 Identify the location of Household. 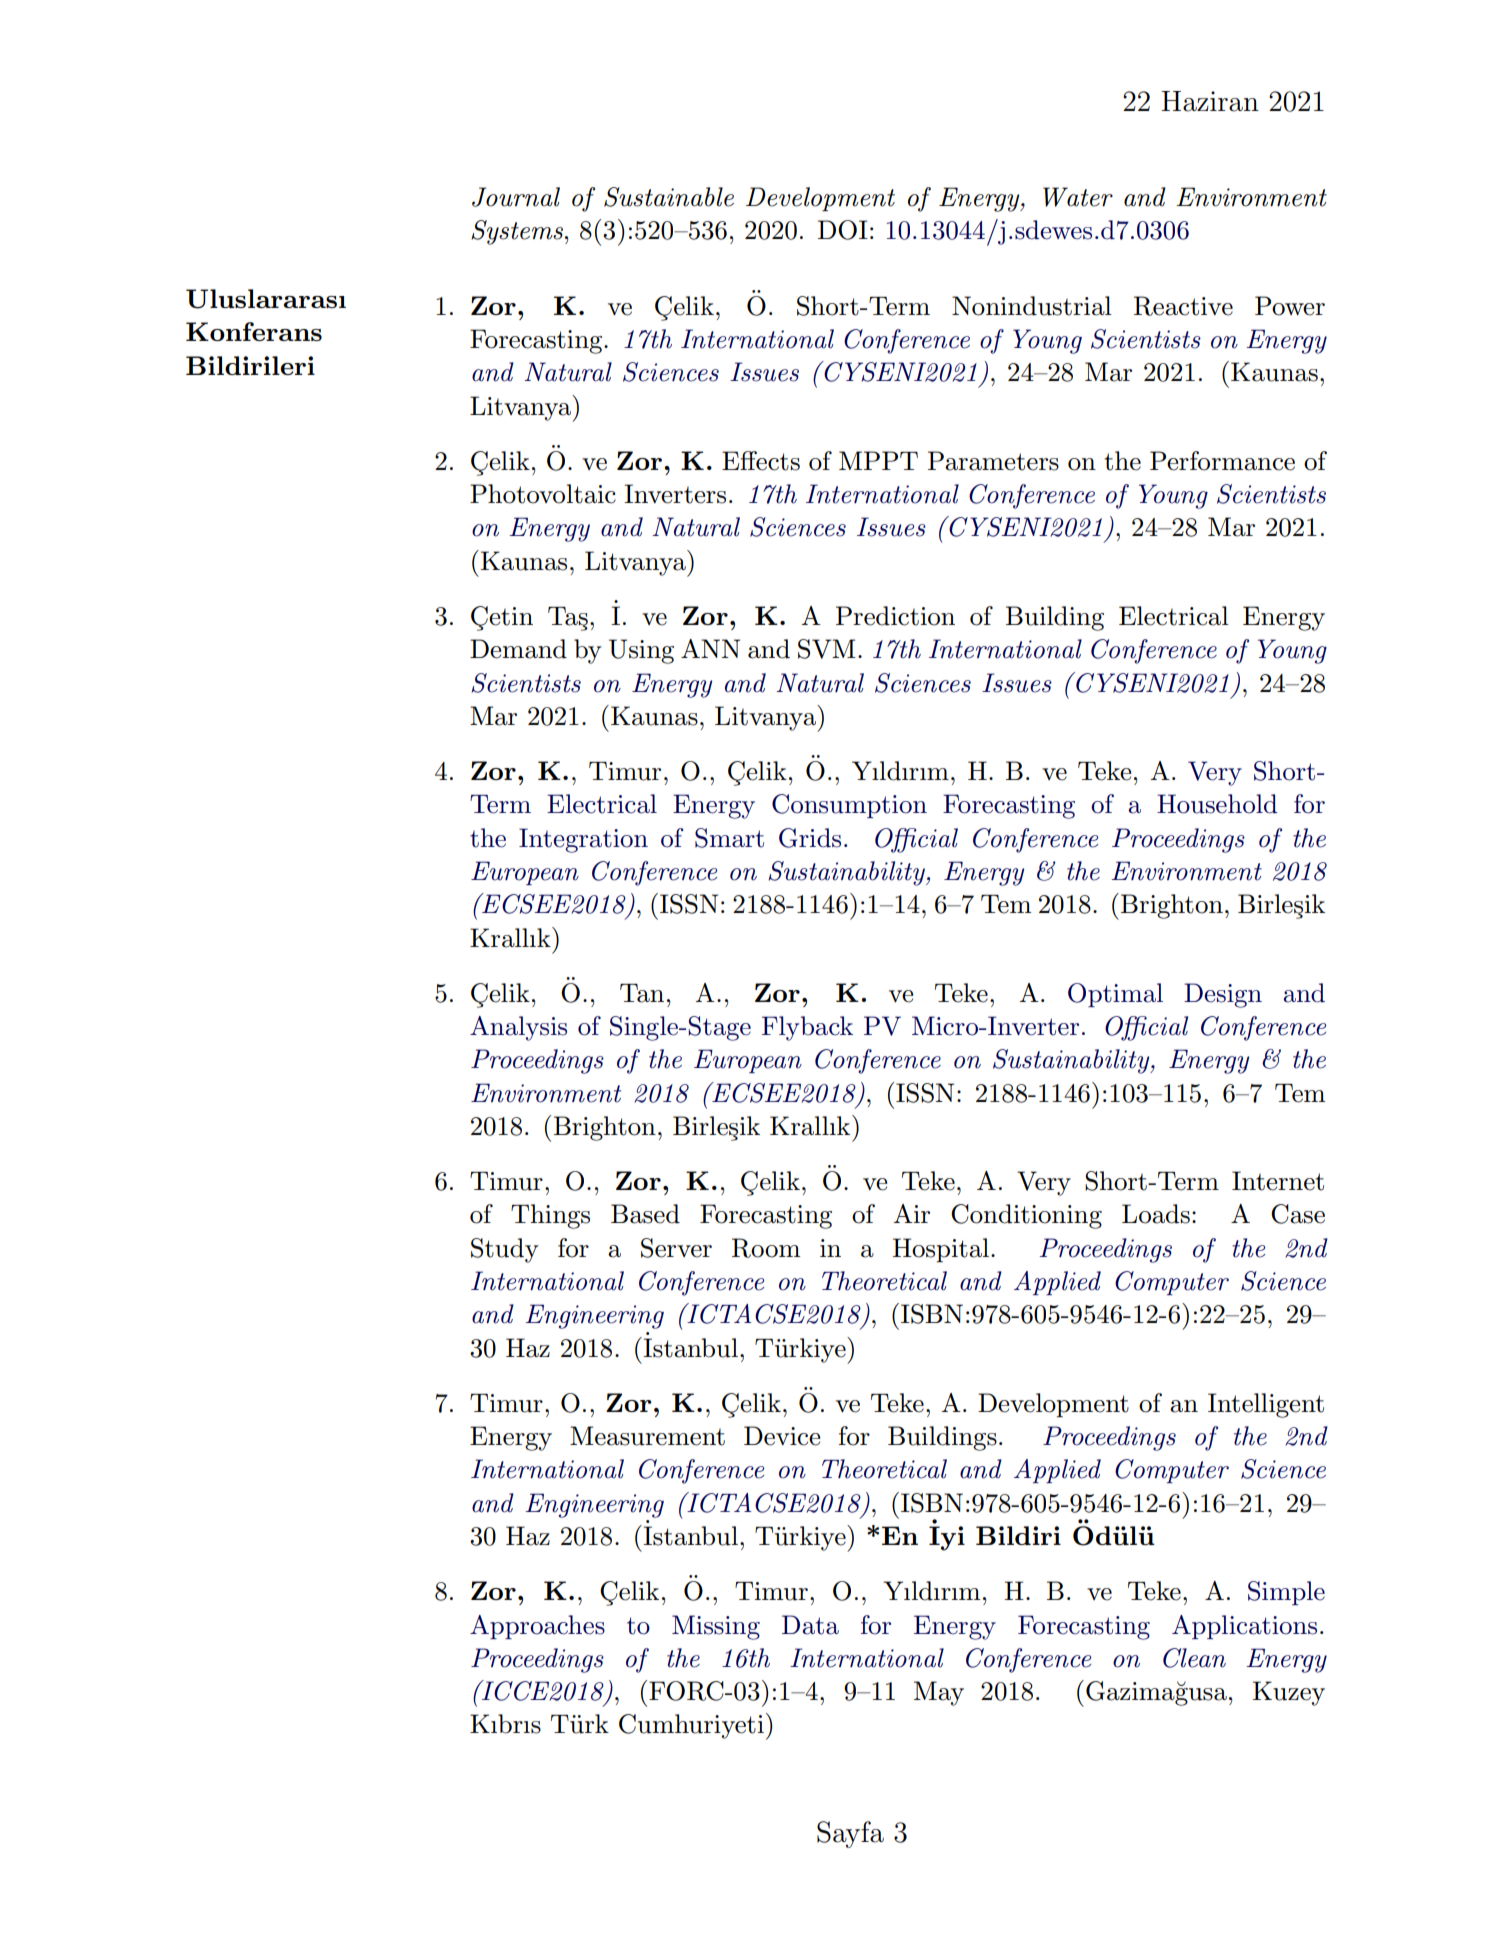
(1217, 804).
